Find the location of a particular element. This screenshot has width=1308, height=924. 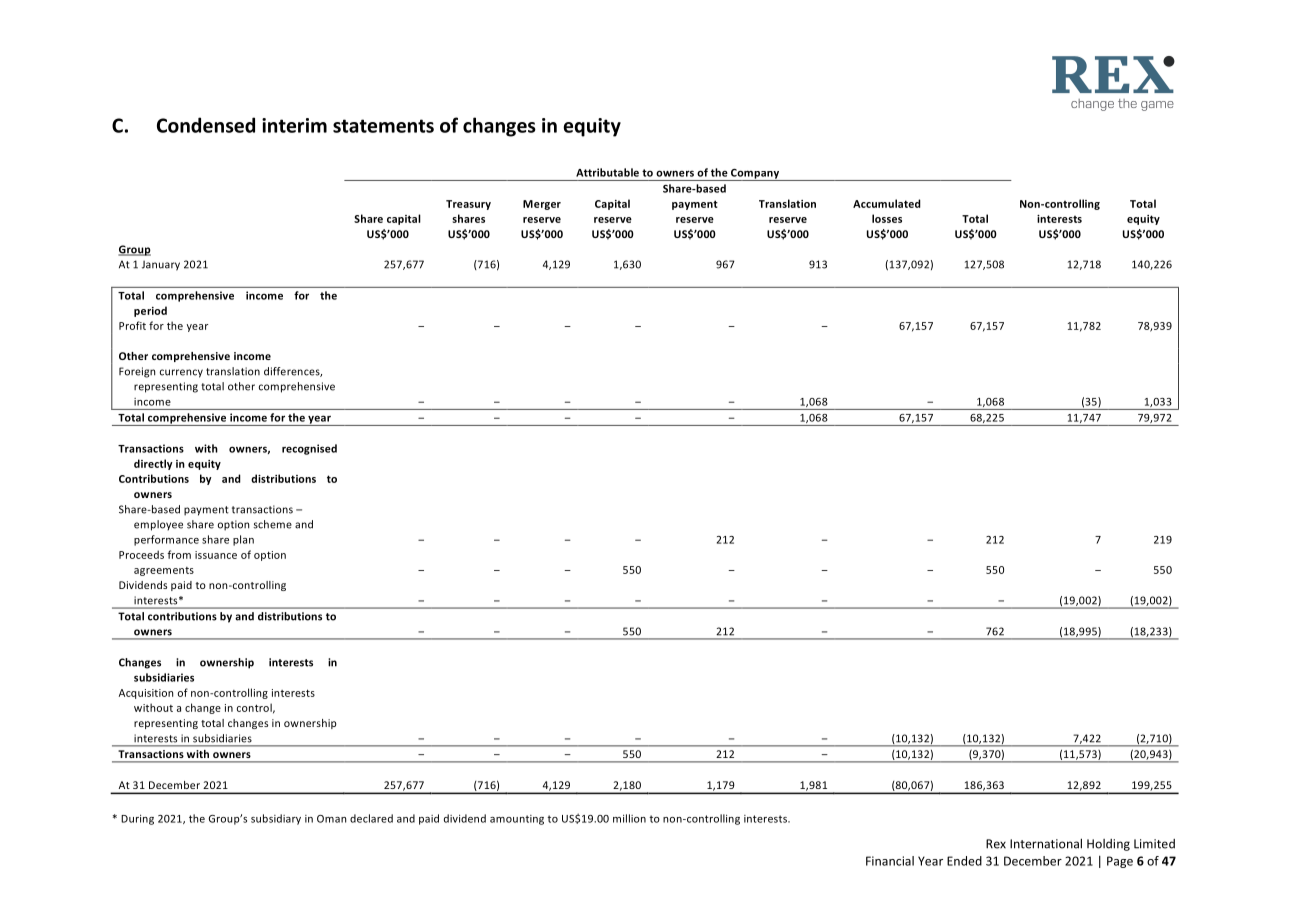

Merger is located at coordinates (542, 205).
